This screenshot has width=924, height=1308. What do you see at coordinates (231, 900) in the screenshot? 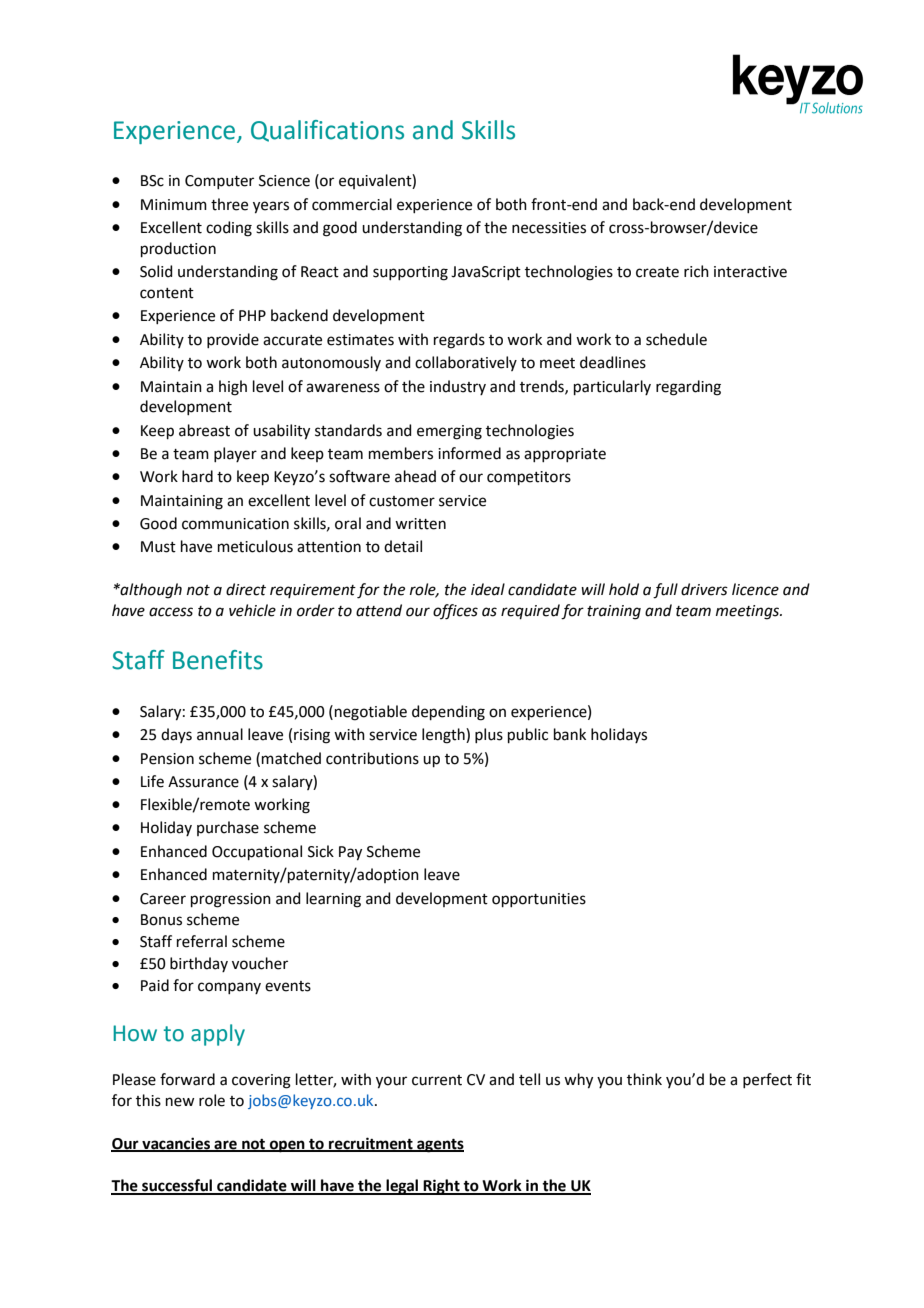
I see `progression` at bounding box center [231, 900].
